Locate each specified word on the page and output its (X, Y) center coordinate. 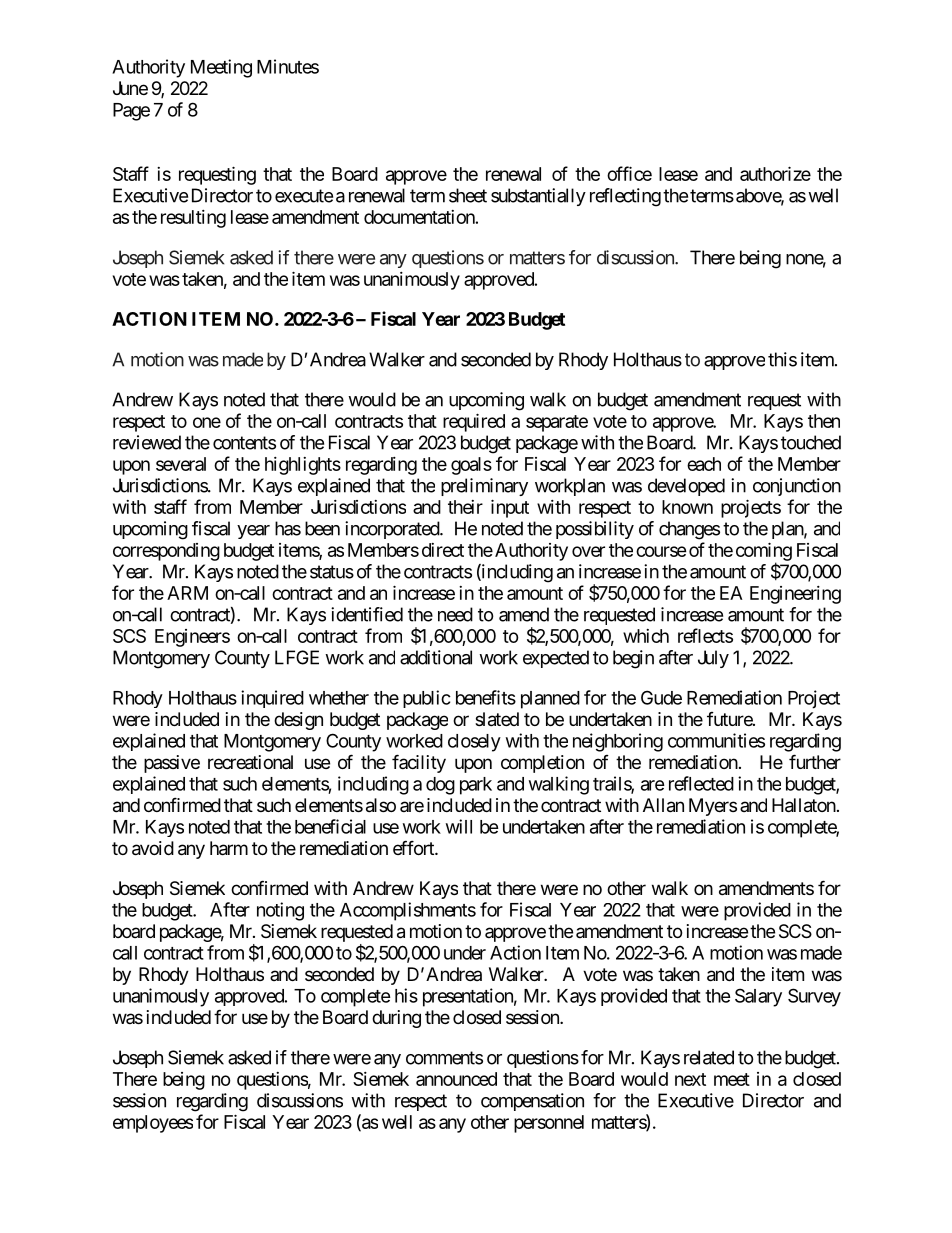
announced (456, 1079)
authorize (775, 173)
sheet (468, 195)
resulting (193, 219)
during (396, 1019)
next (690, 1079)
